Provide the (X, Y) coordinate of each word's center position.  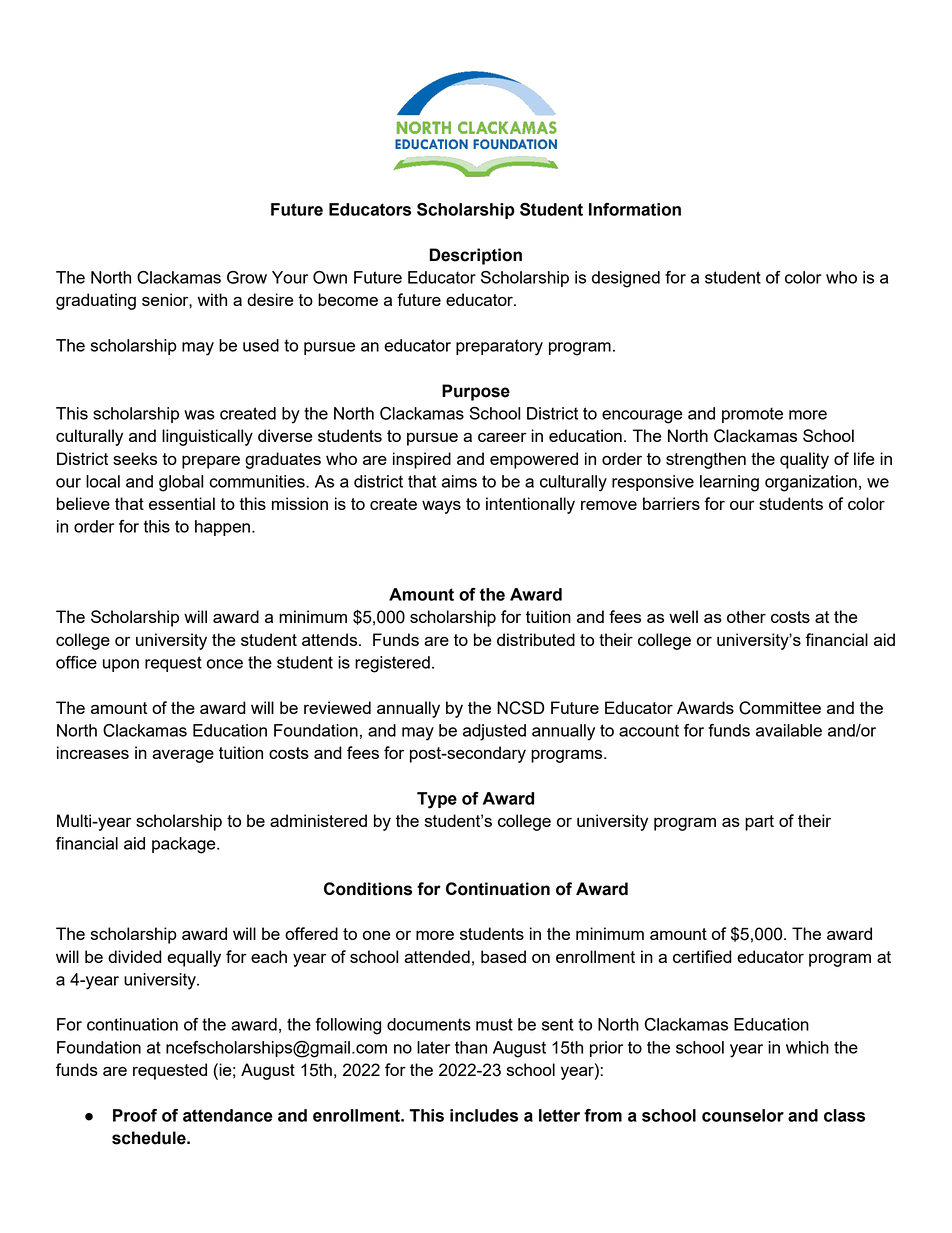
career (502, 437)
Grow (247, 277)
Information (635, 209)
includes (484, 1115)
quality (804, 460)
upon (121, 665)
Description (476, 256)
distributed (536, 639)
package (185, 845)
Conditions (368, 889)
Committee (780, 708)
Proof (135, 1115)
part (759, 823)
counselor (743, 1115)
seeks (135, 458)
